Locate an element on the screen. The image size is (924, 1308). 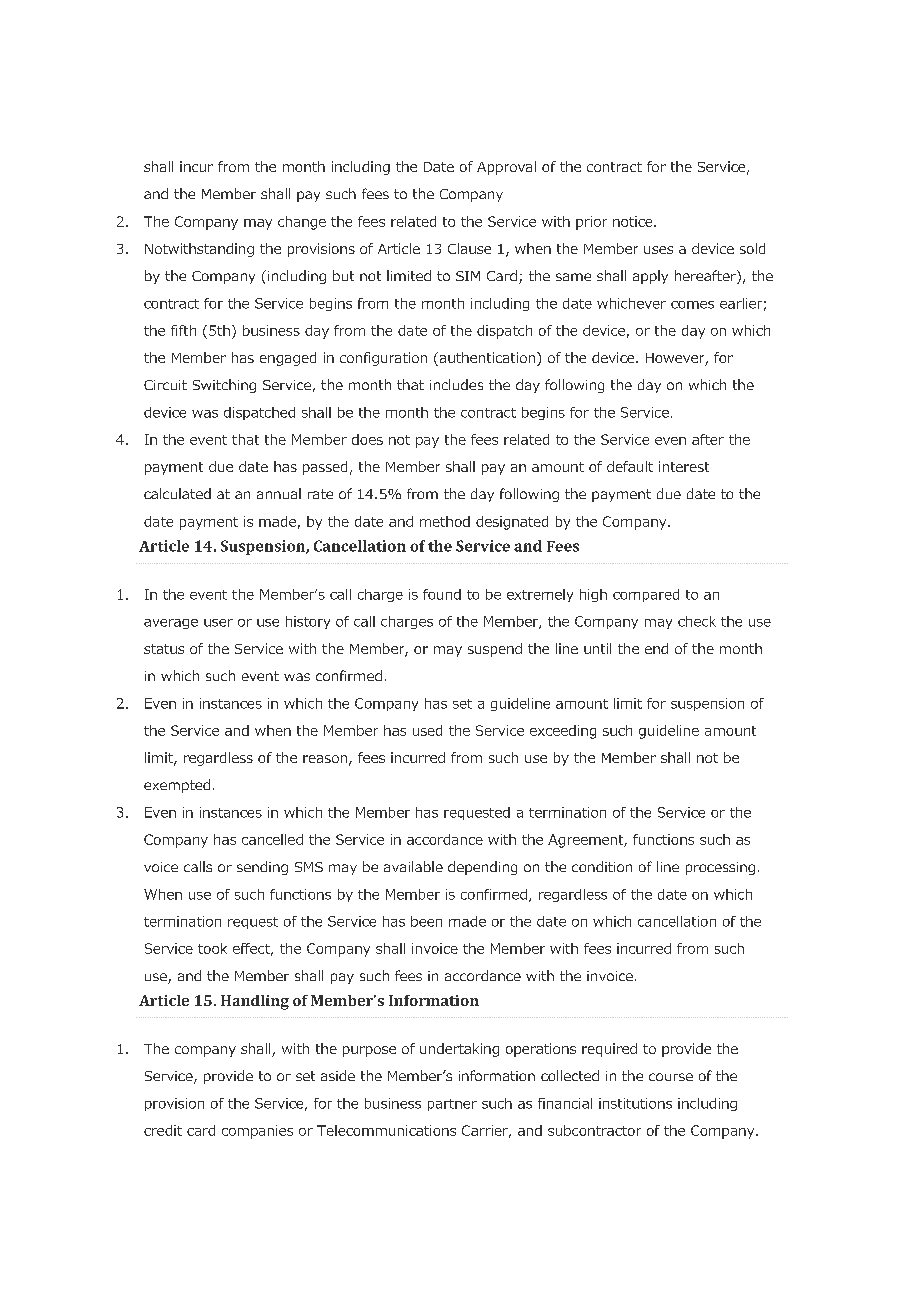
companies is located at coordinates (257, 1132).
